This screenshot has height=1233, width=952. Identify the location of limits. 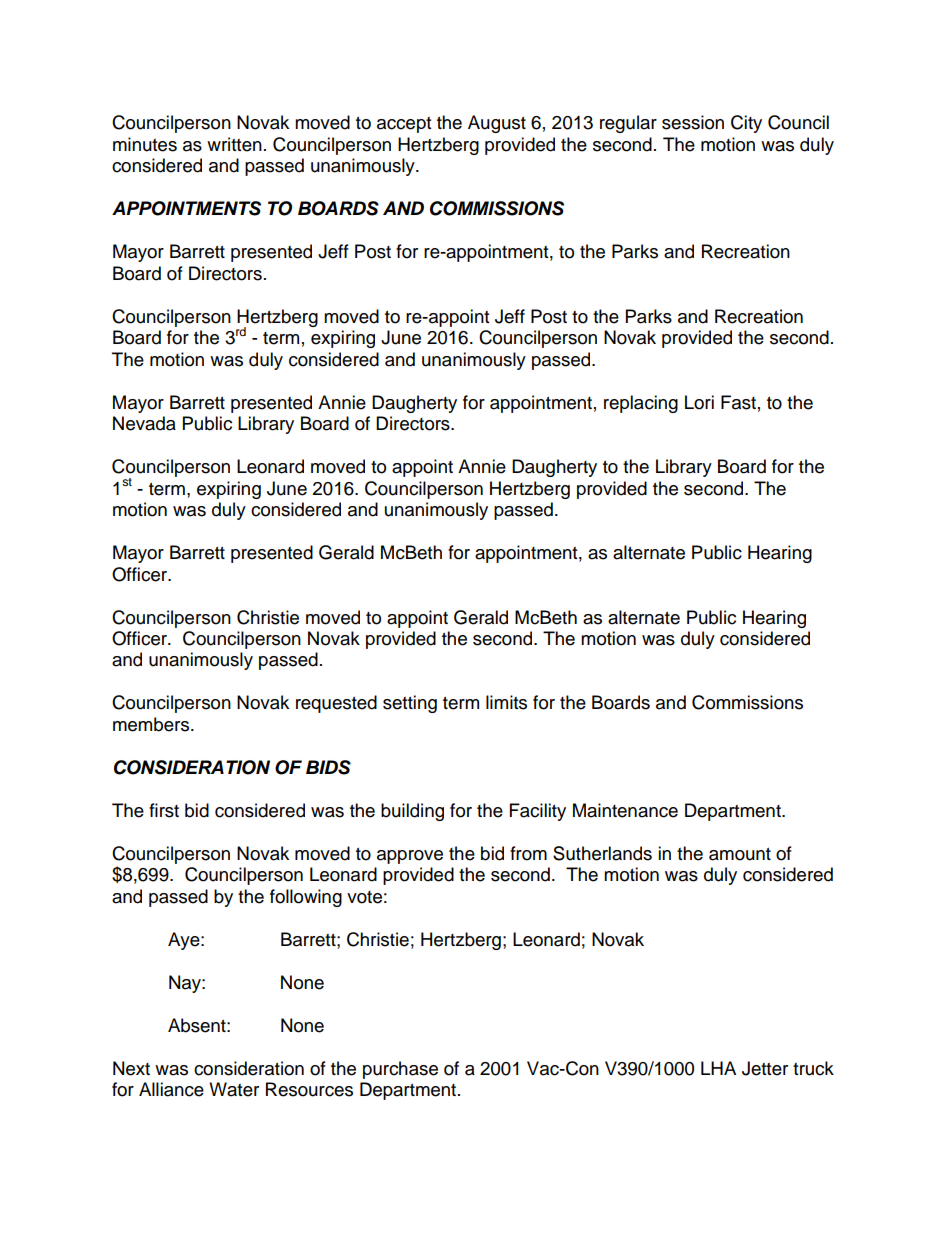
(506, 702).
